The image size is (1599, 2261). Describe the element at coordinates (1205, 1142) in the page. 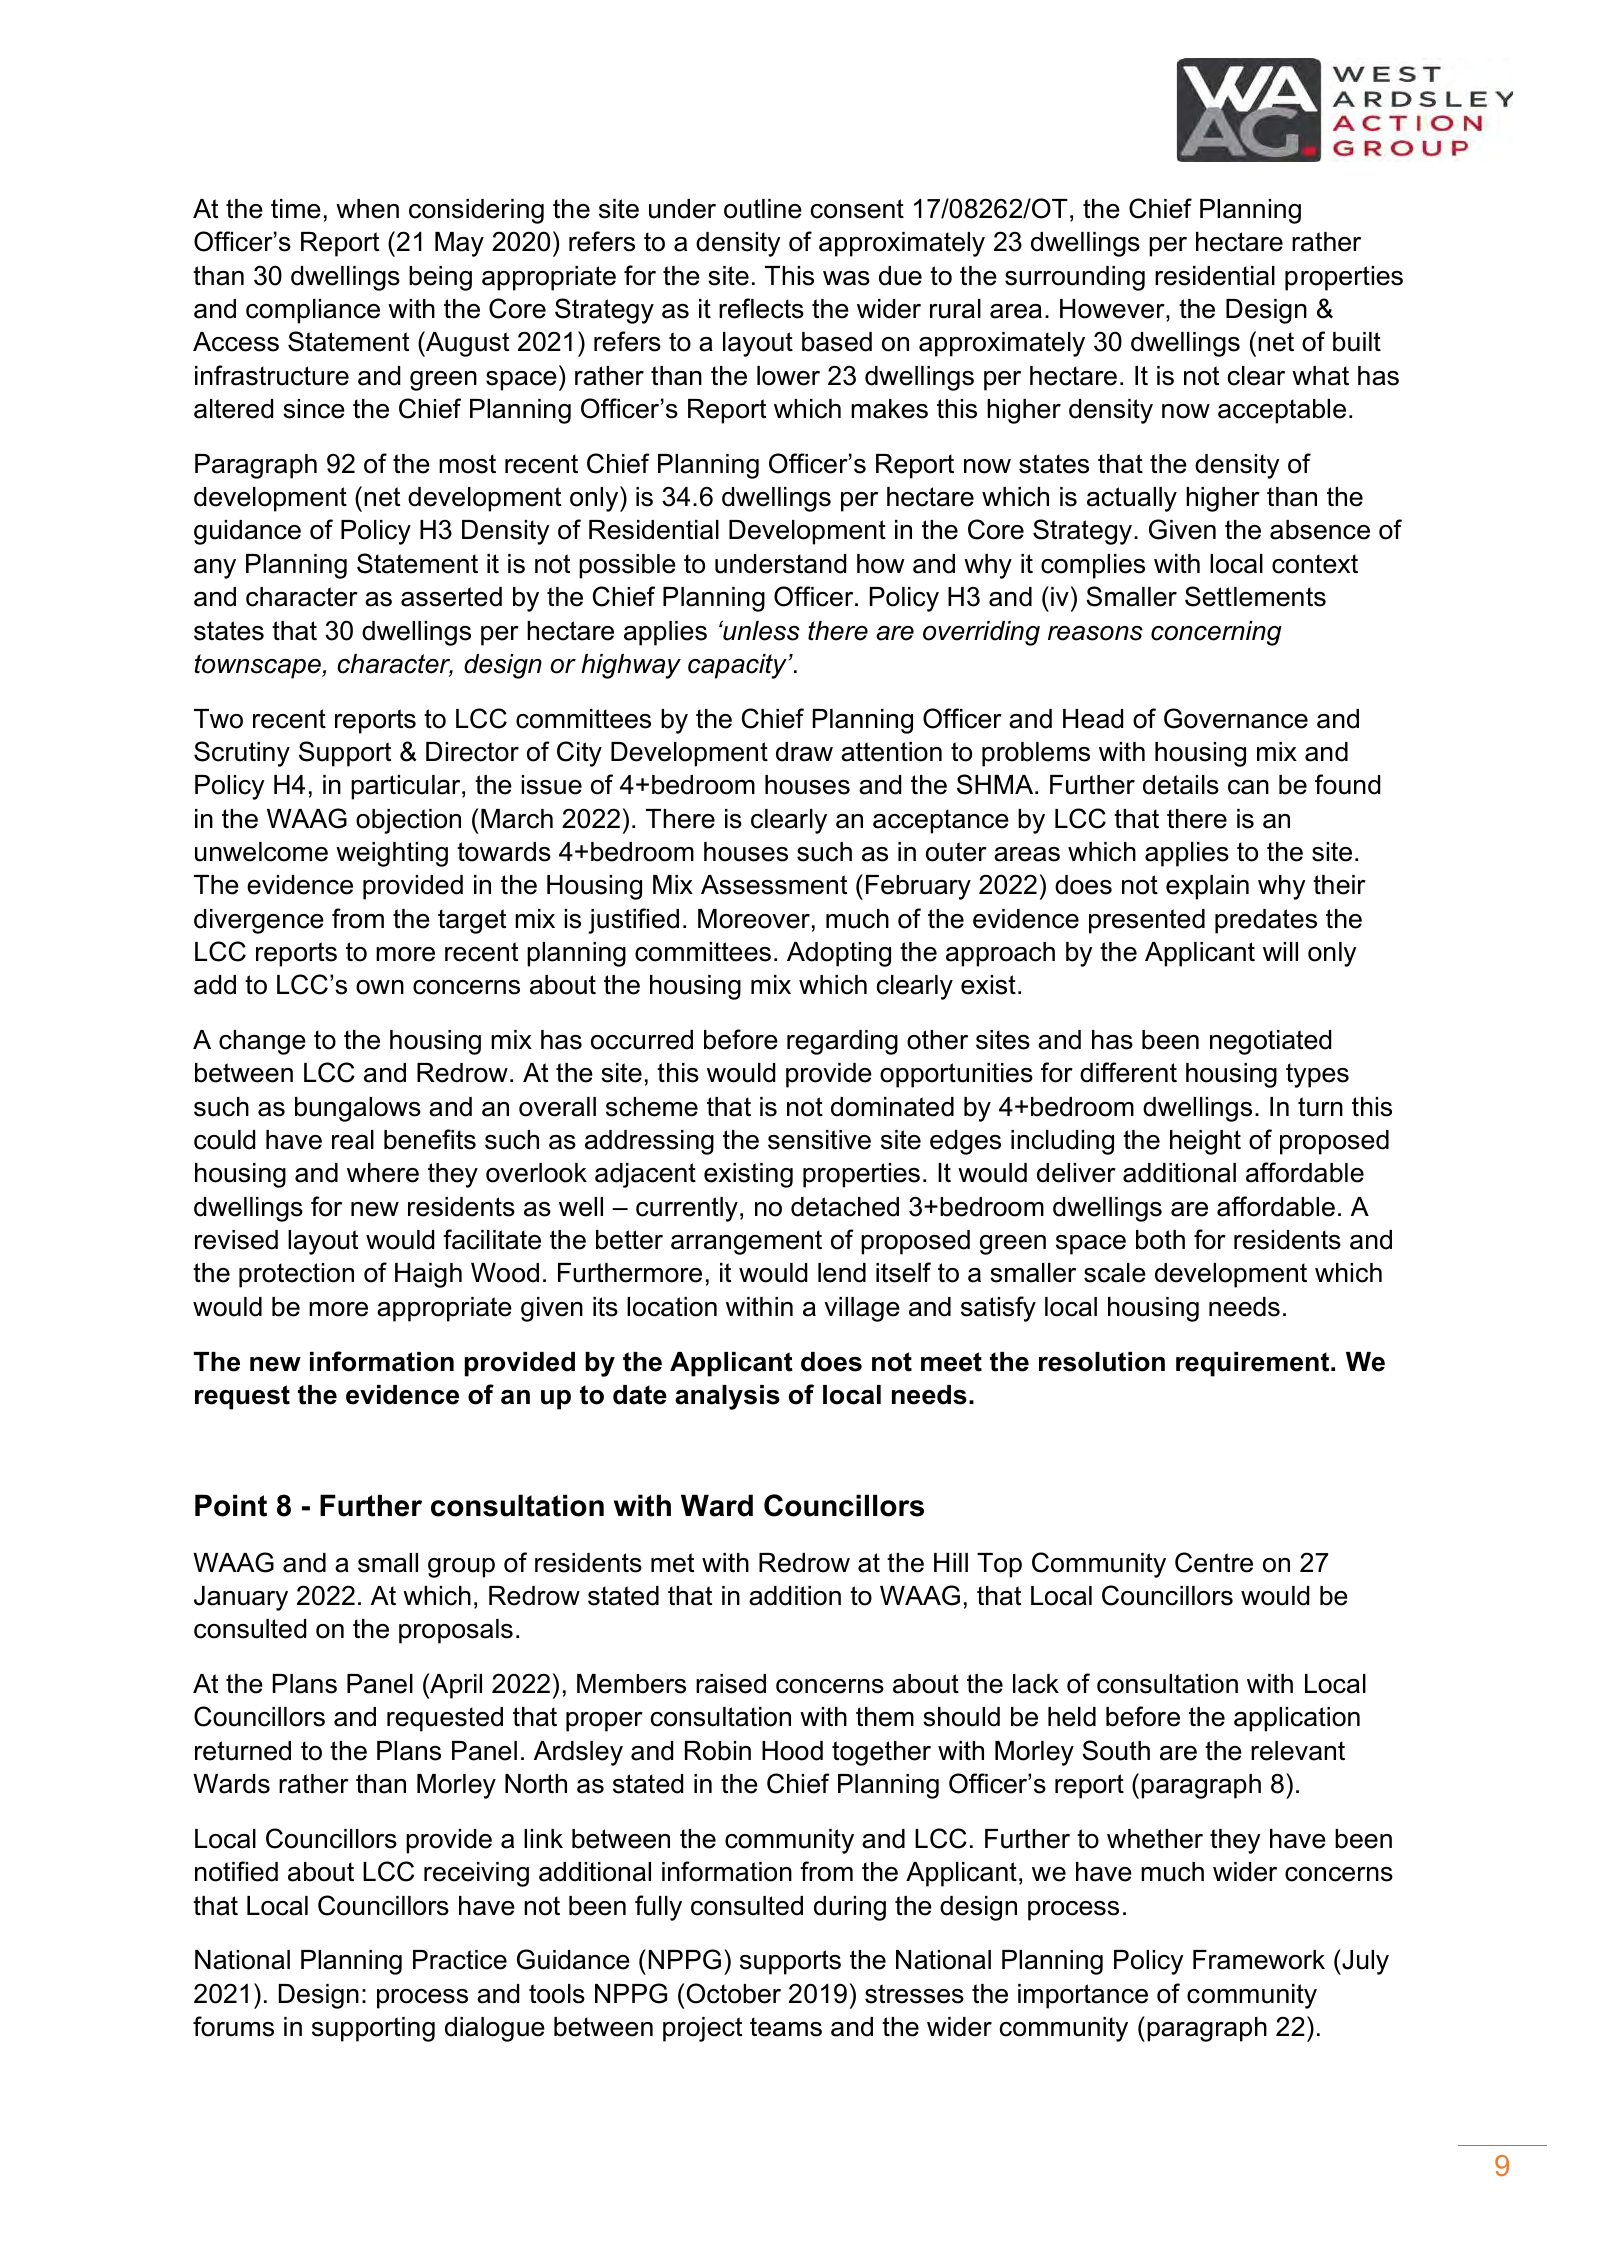

I see `height` at that location.
